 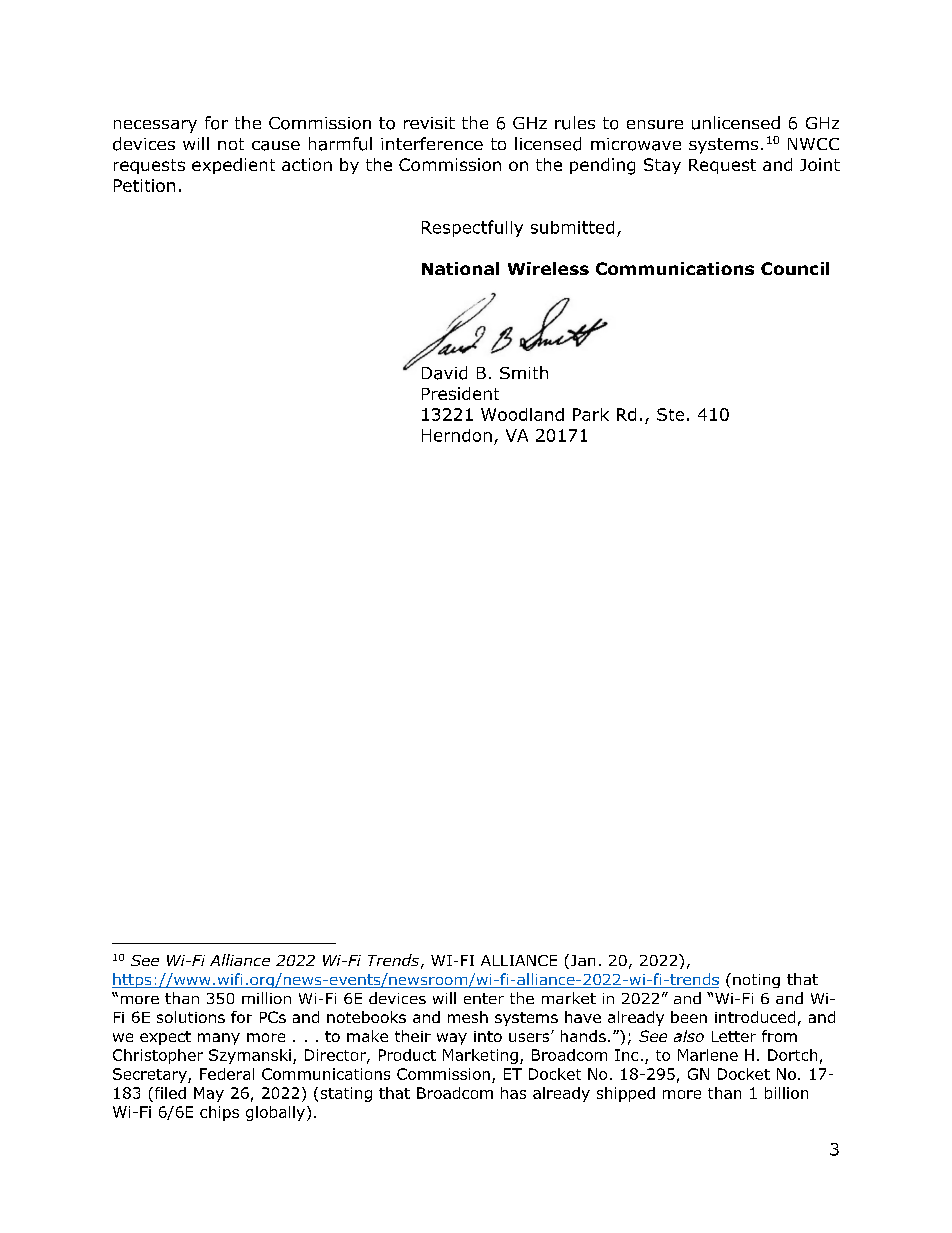 I want to click on Park, so click(x=591, y=414).
